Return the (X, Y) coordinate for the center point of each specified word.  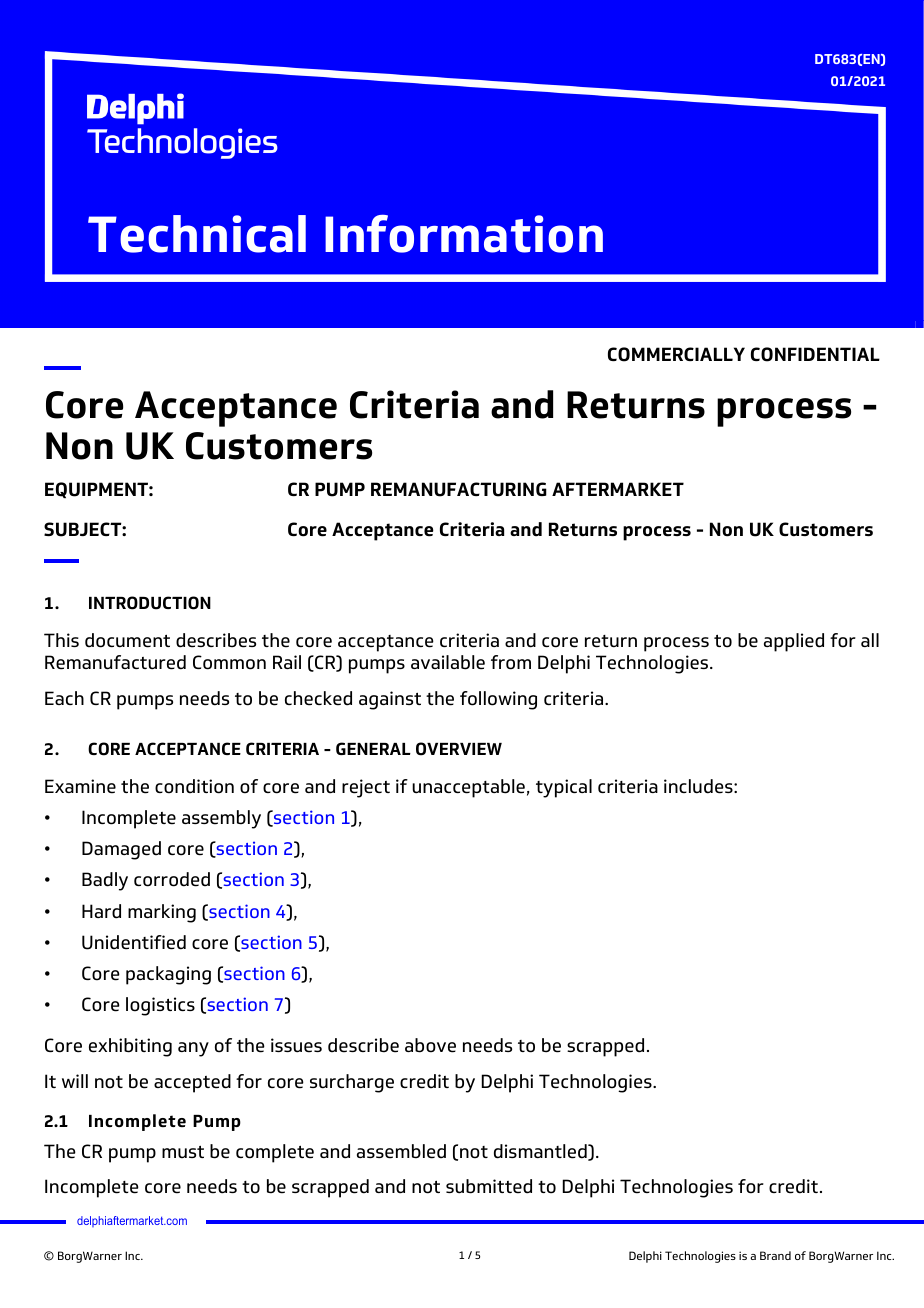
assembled (401, 1151)
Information (464, 234)
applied (794, 642)
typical (564, 788)
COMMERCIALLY (676, 354)
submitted (489, 1186)
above (430, 1045)
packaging (168, 975)
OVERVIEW (459, 749)
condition (194, 786)
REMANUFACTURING (459, 489)
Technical (197, 234)
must (183, 1151)
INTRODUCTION (150, 603)
